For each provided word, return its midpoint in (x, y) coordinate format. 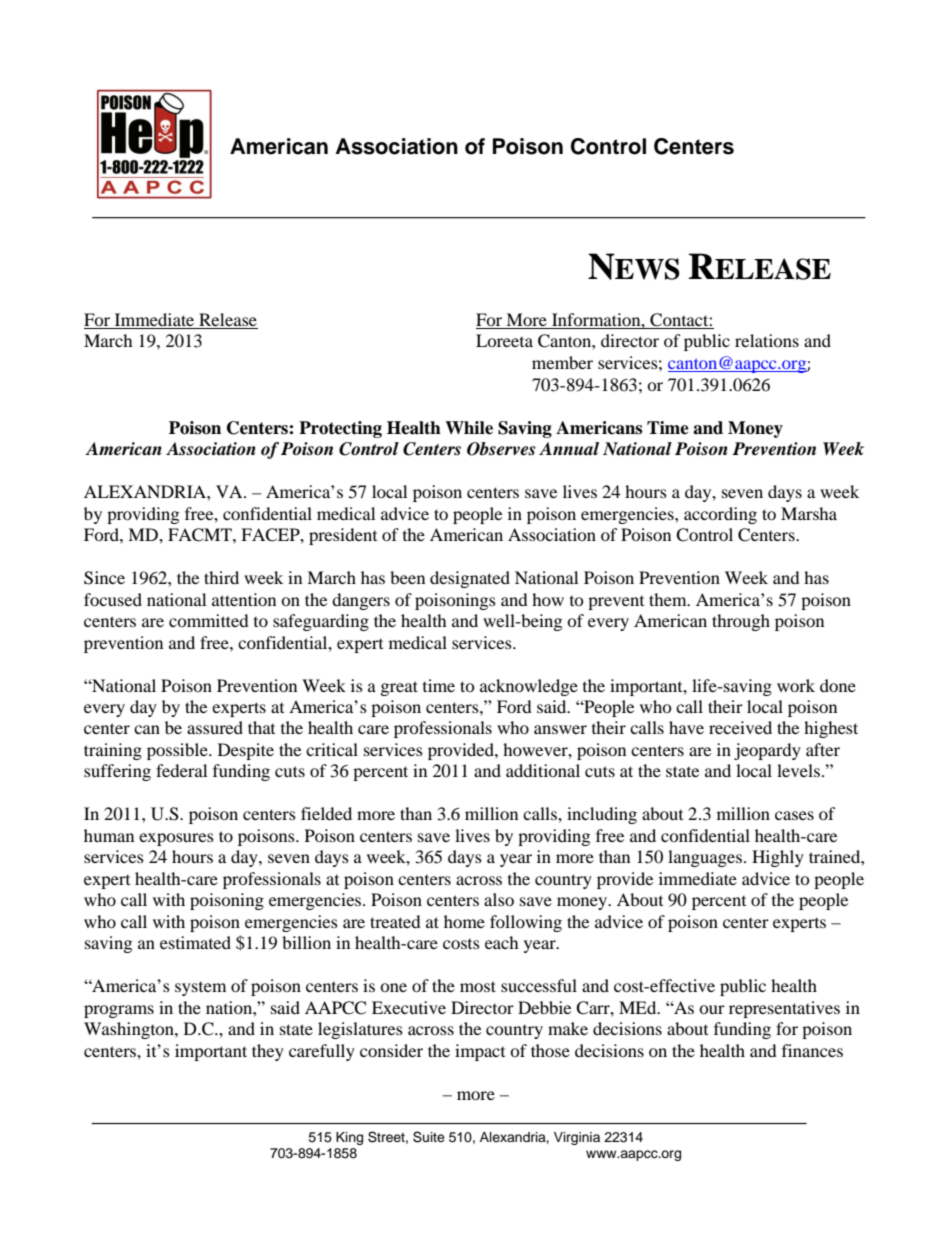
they (268, 1052)
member (562, 362)
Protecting (340, 429)
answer (560, 729)
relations (767, 340)
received (740, 727)
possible (178, 751)
